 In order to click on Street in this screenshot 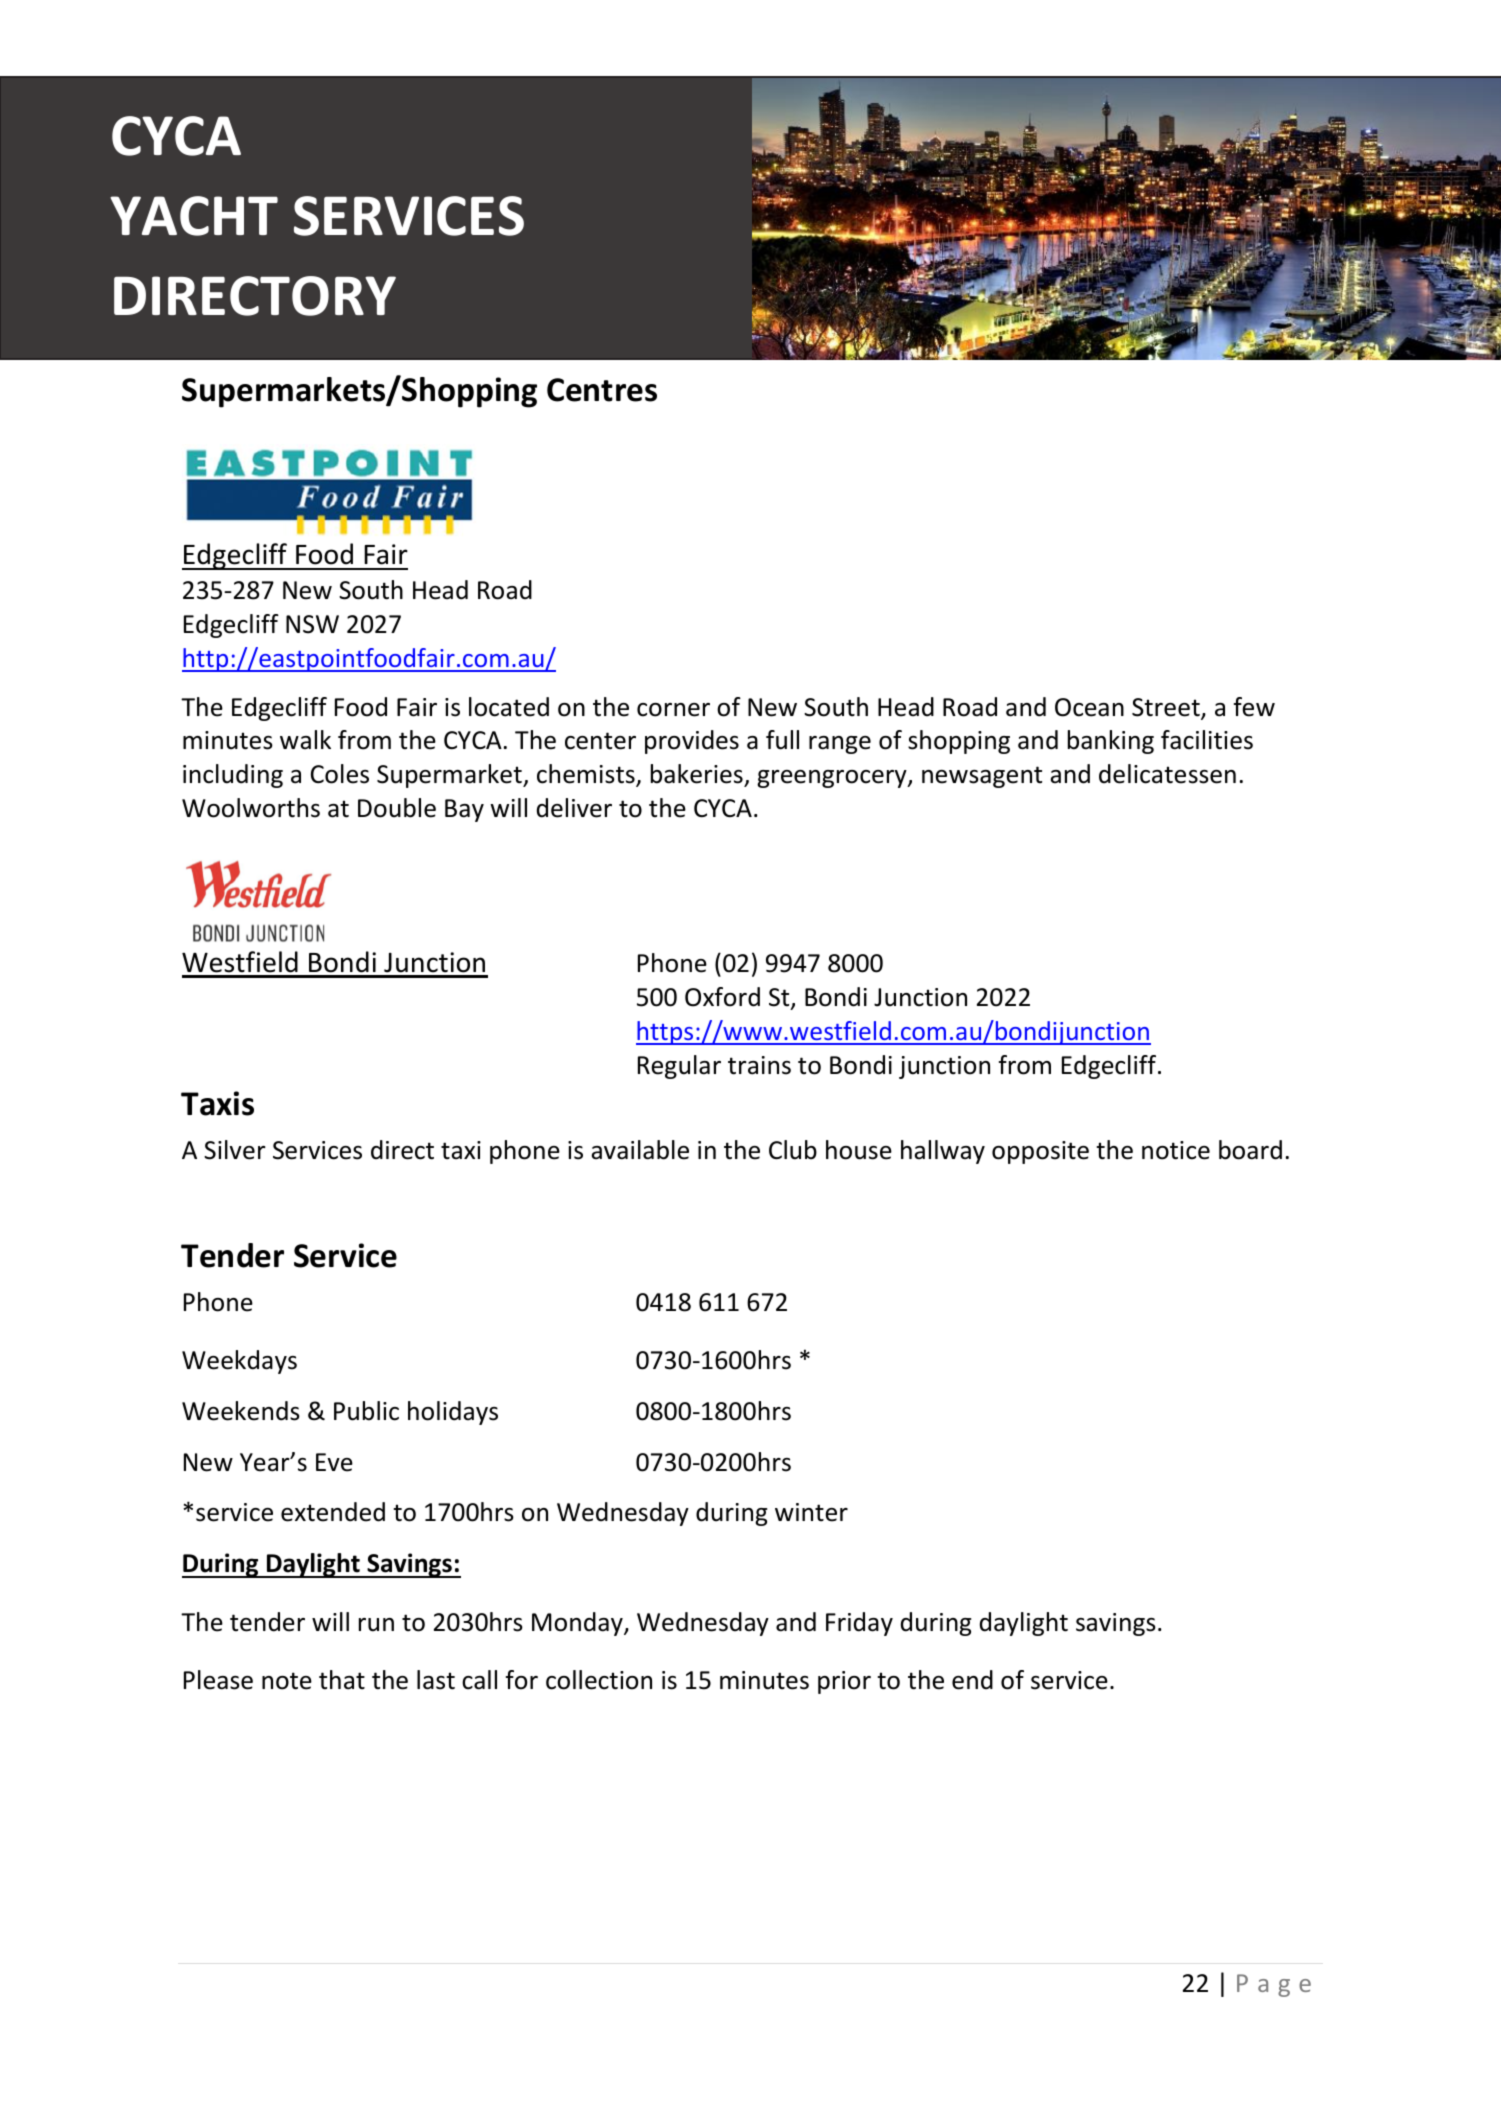, I will do `click(1167, 708)`.
